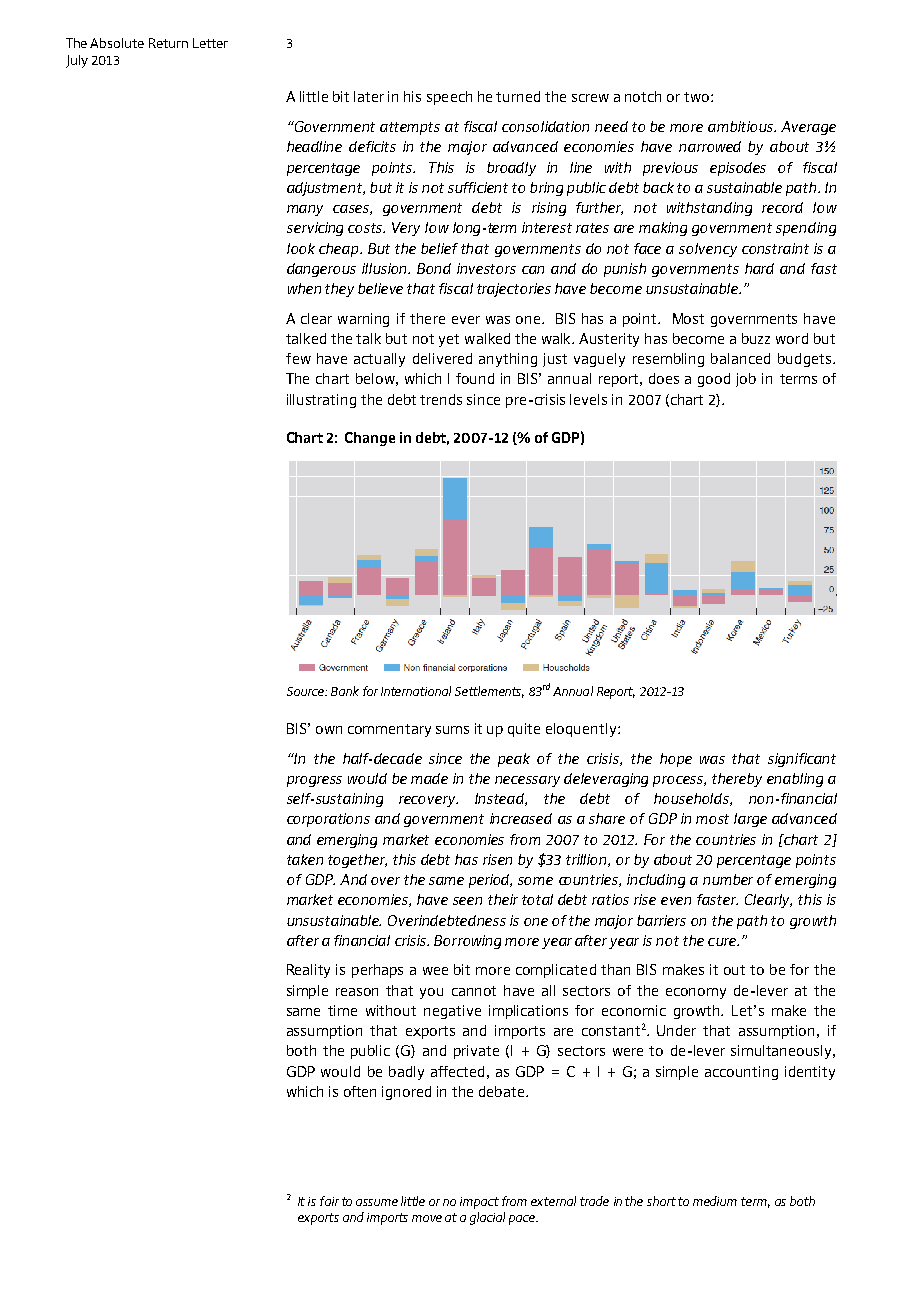 The width and height of the screenshot is (924, 1309). Describe the element at coordinates (168, 43) in the screenshot. I see `Return` at that location.
